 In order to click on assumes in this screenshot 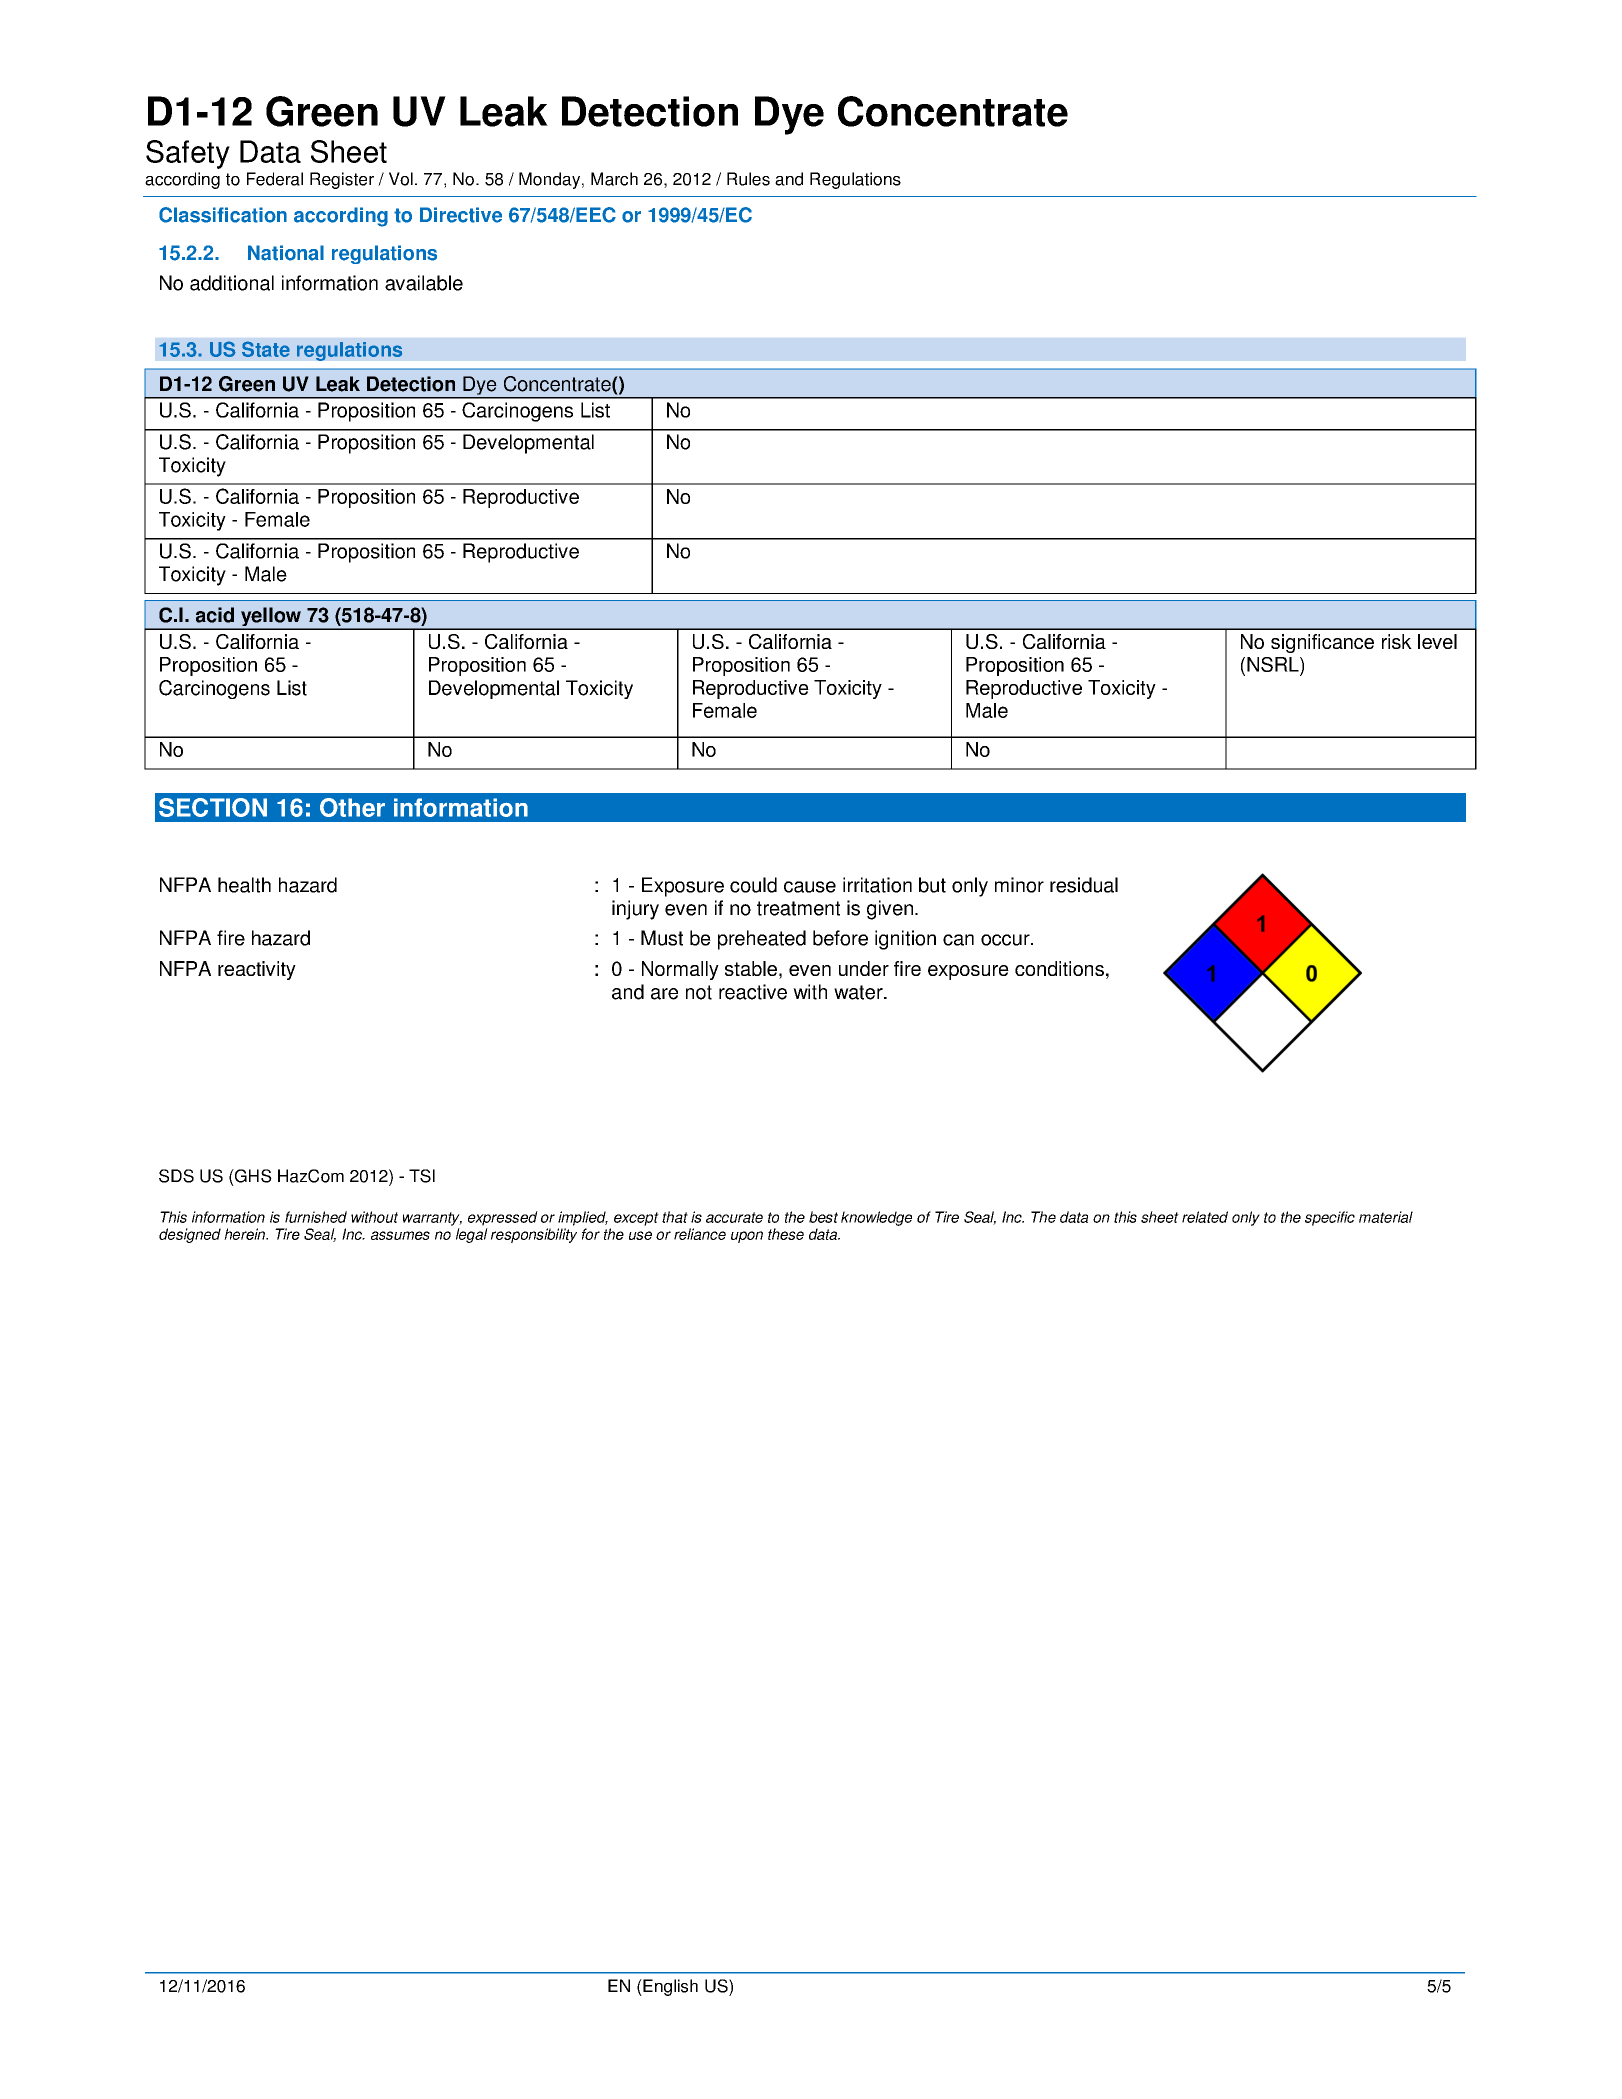, I will do `click(400, 1235)`.
